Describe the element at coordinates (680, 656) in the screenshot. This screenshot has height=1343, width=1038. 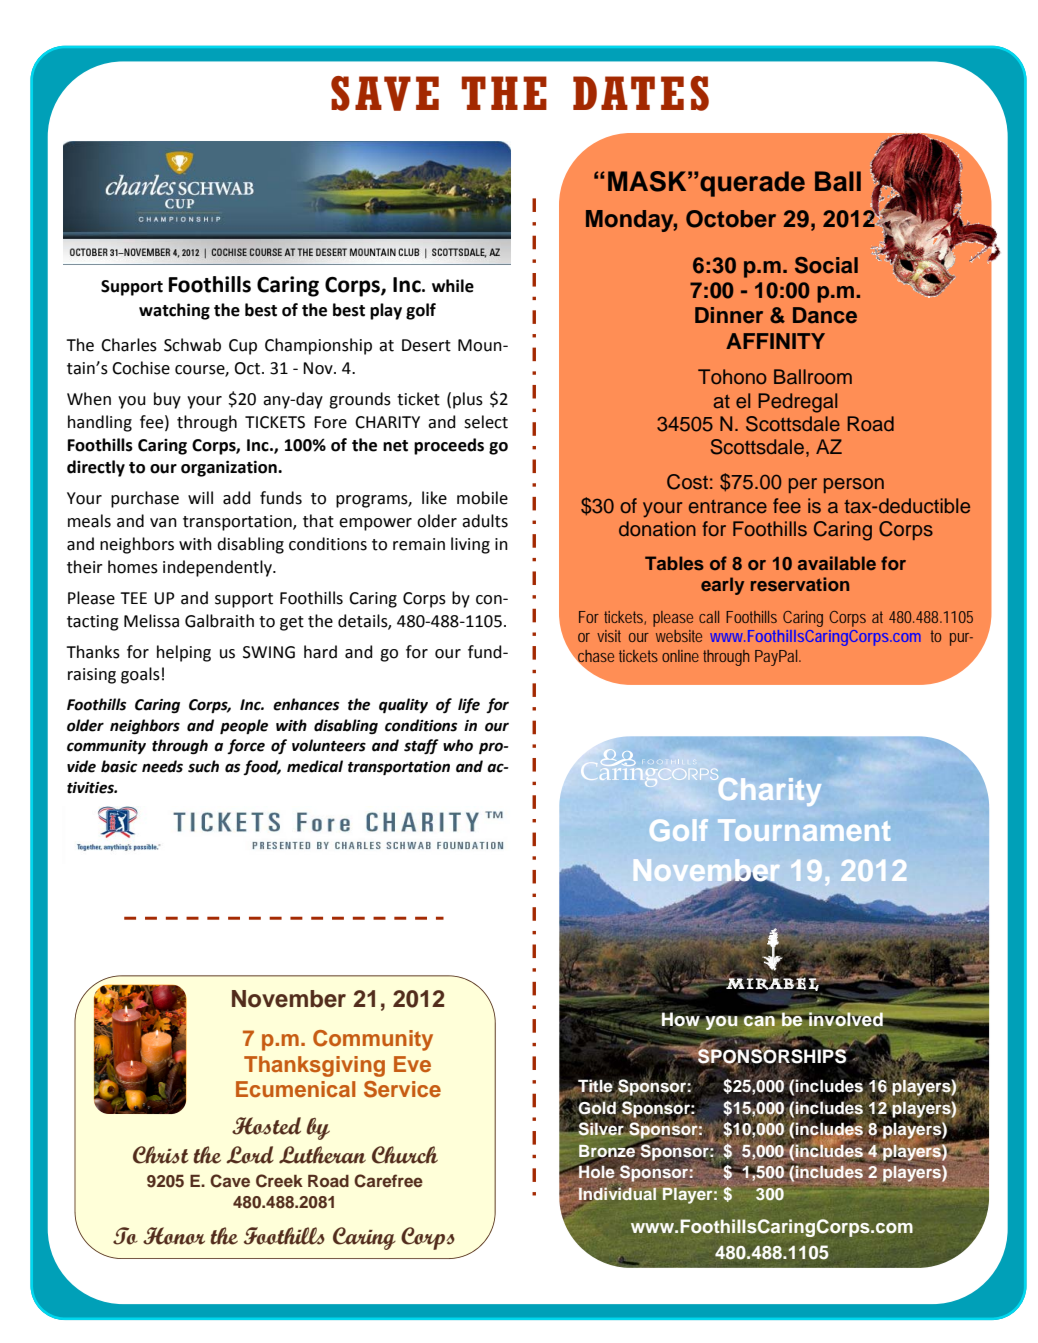
I see `online` at that location.
